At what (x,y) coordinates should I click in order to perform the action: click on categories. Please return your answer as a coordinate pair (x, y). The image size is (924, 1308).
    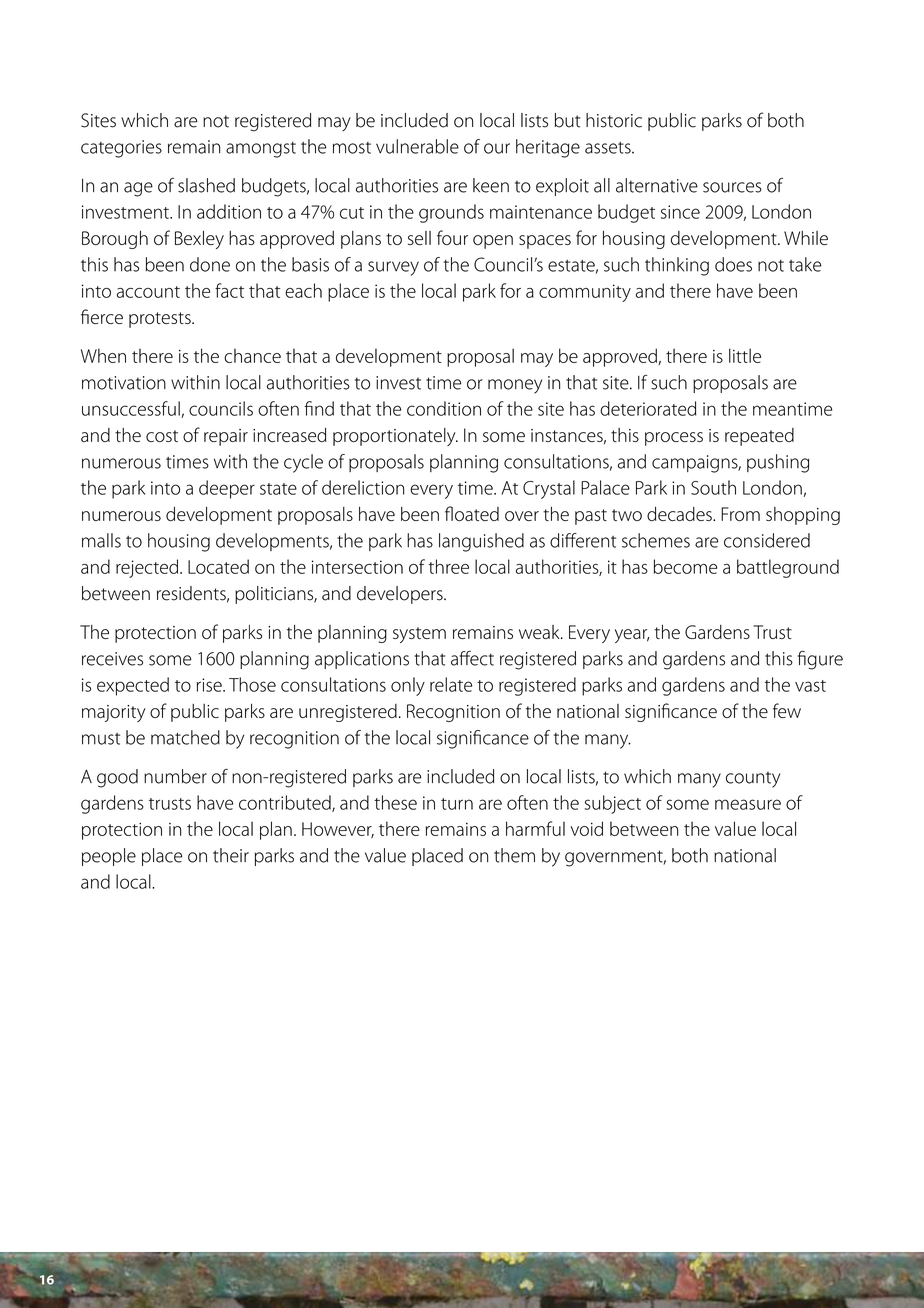
    Looking at the image, I should click on (121, 149).
